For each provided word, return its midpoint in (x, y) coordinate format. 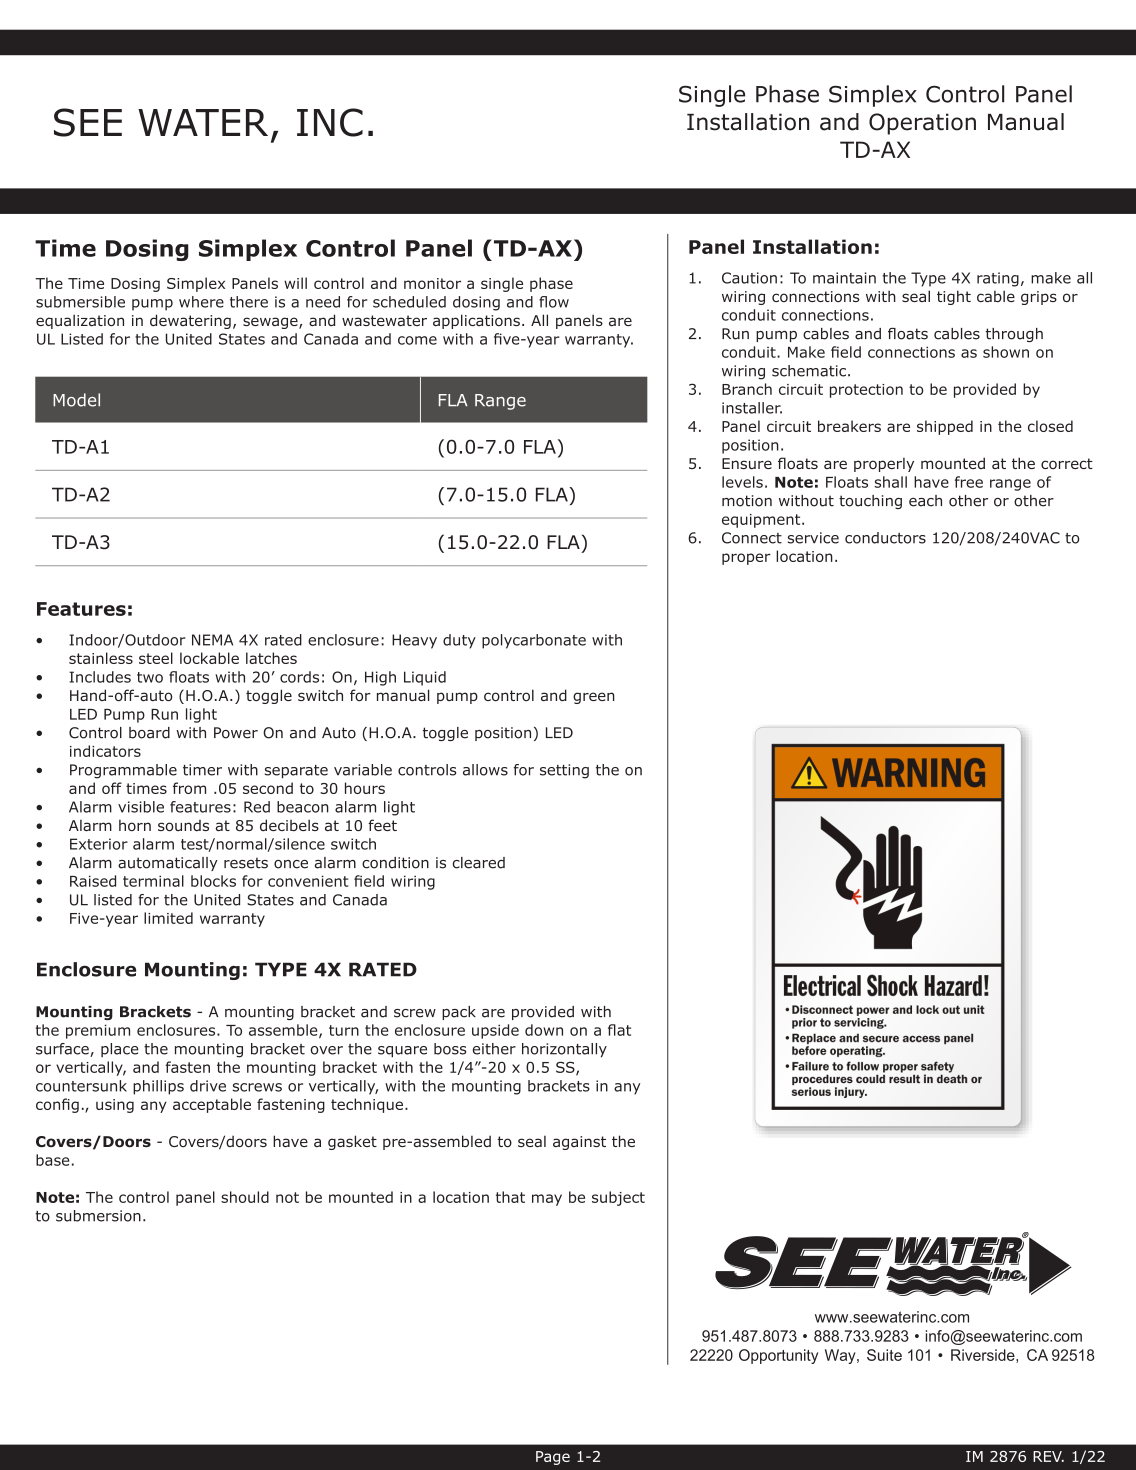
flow (554, 302)
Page (553, 1458)
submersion (98, 1216)
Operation (922, 124)
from (189, 788)
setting (564, 771)
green (594, 698)
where (201, 302)
